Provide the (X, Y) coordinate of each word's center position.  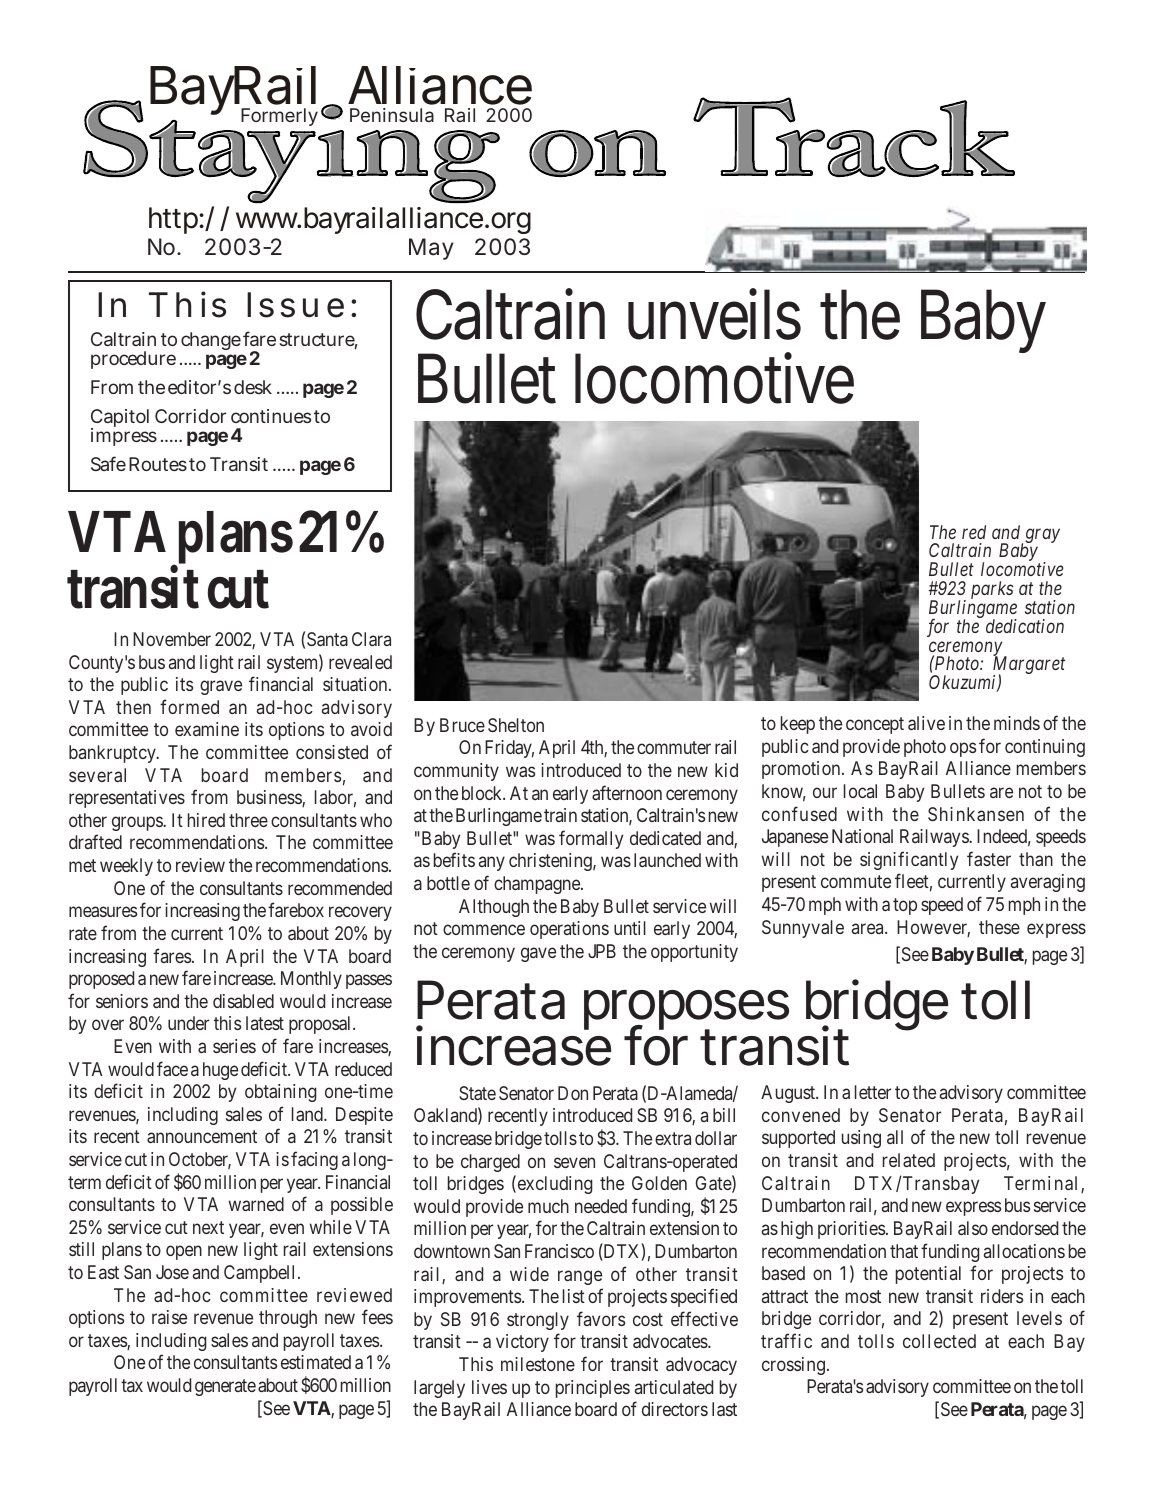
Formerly (279, 117)
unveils (714, 314)
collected (939, 1341)
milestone (538, 1364)
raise (169, 1317)
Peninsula (392, 115)
